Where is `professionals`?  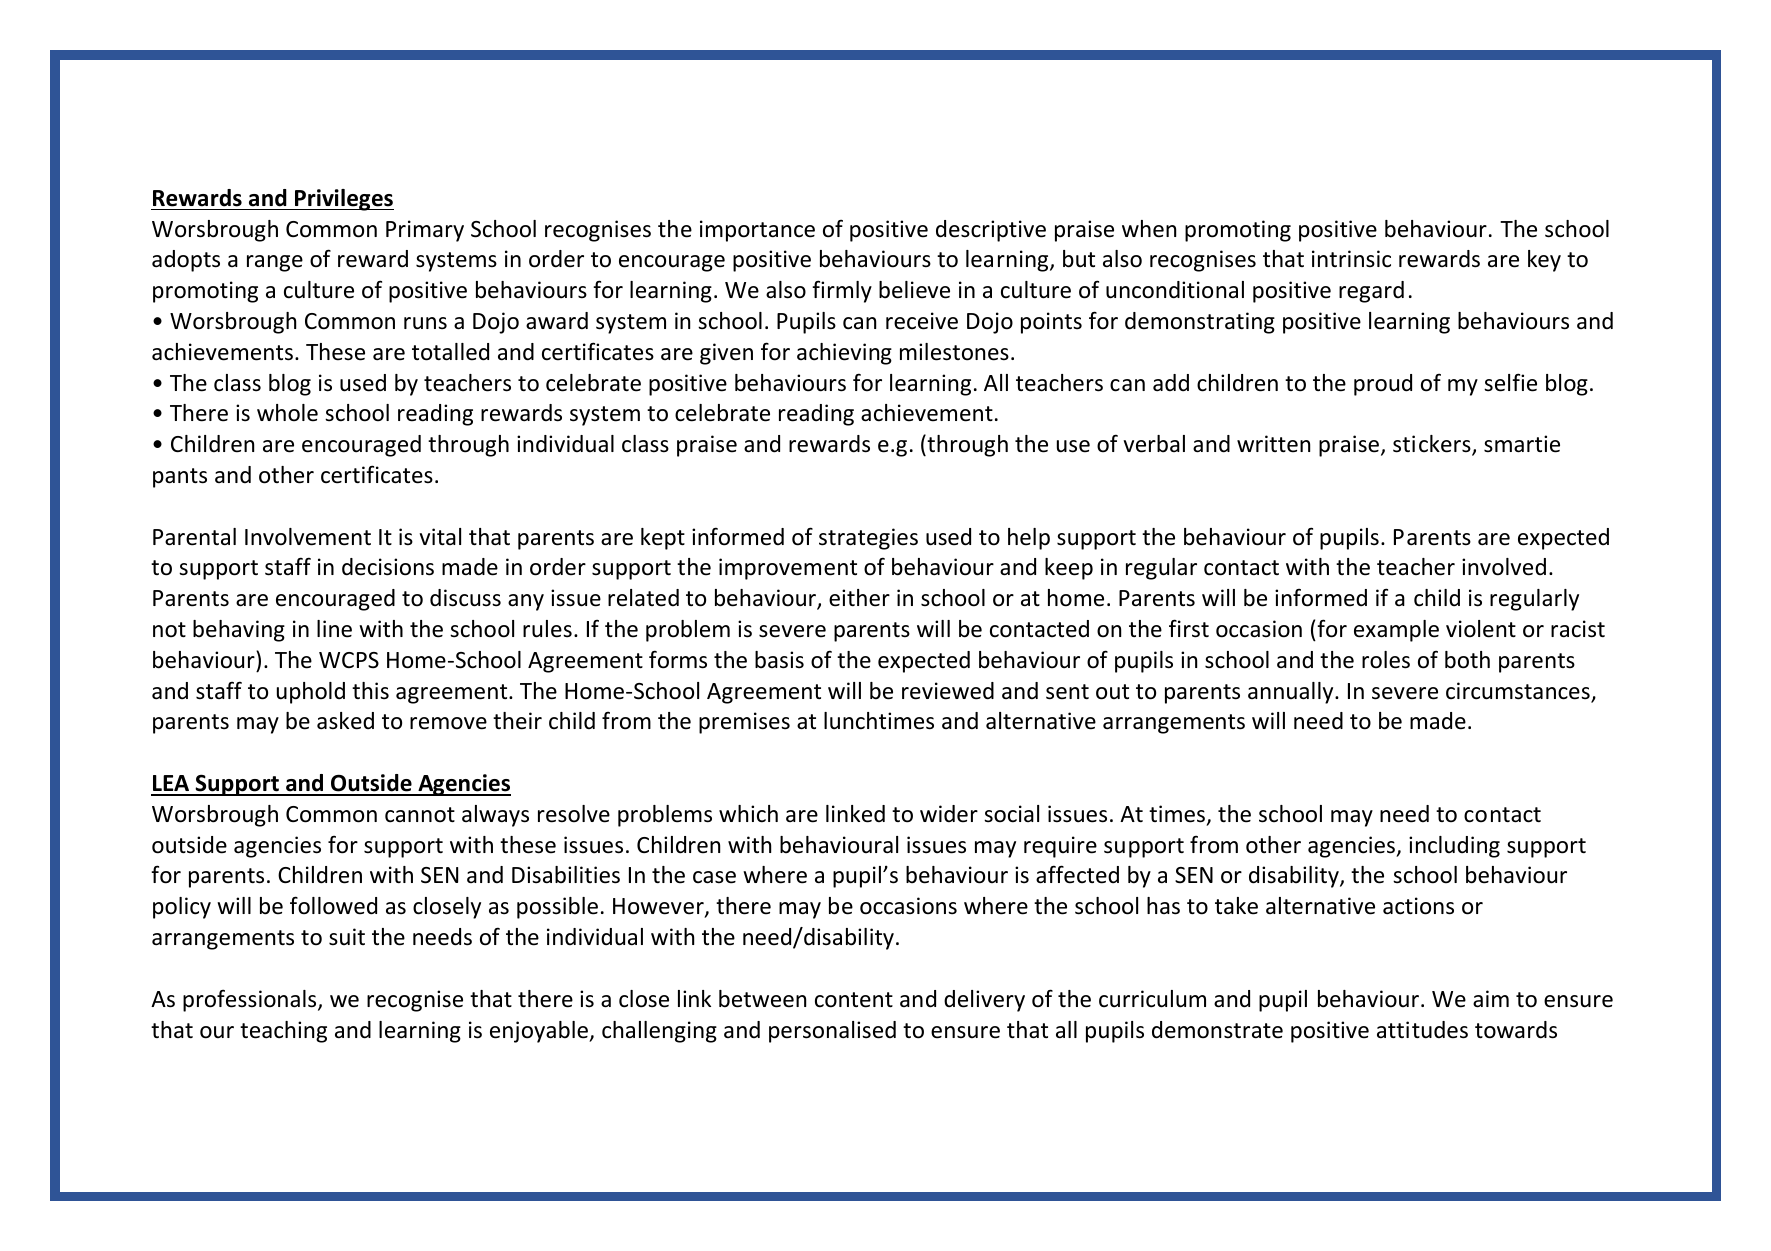 professionals is located at coordinates (251, 1000).
